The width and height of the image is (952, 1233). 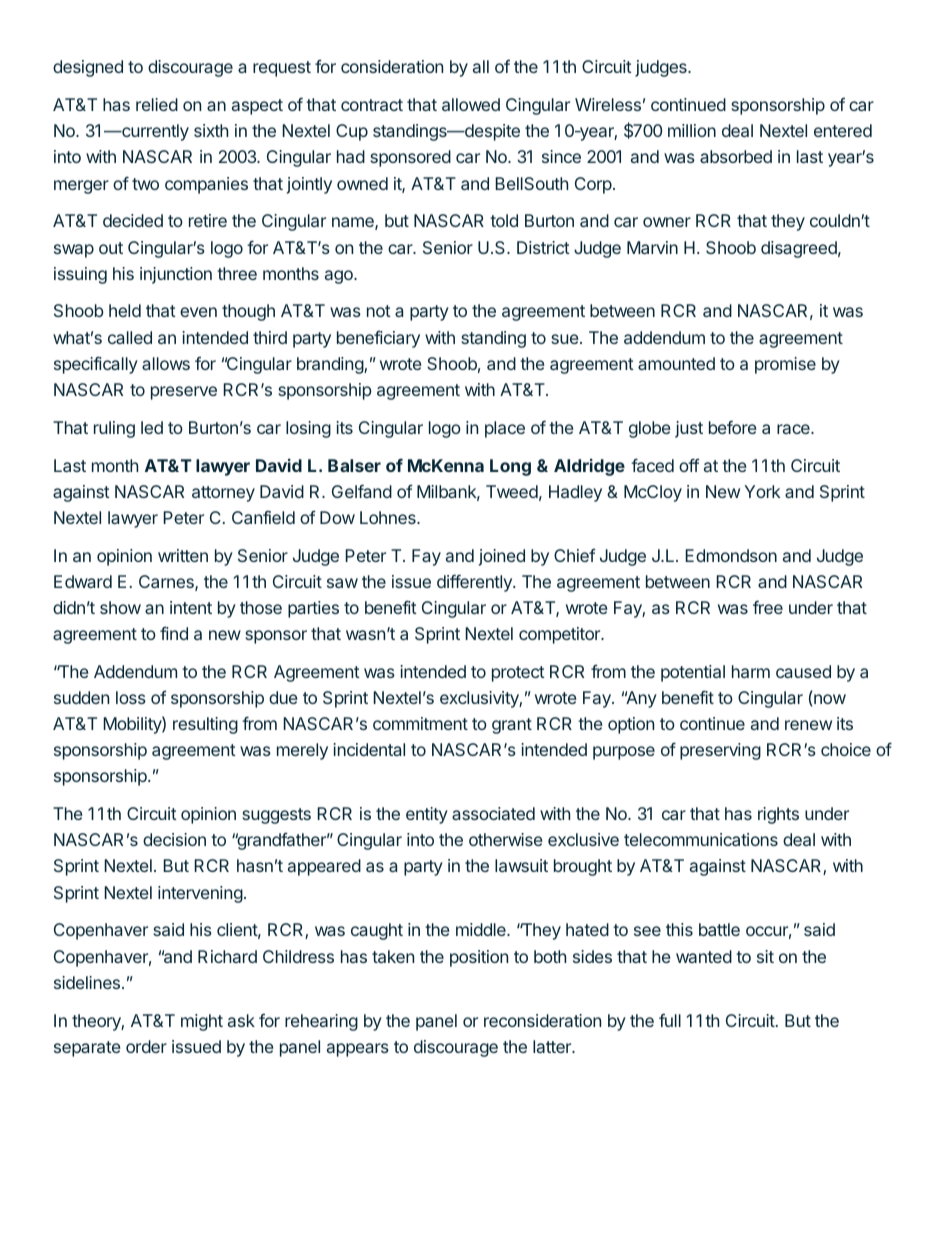 I want to click on associated, so click(x=493, y=813).
